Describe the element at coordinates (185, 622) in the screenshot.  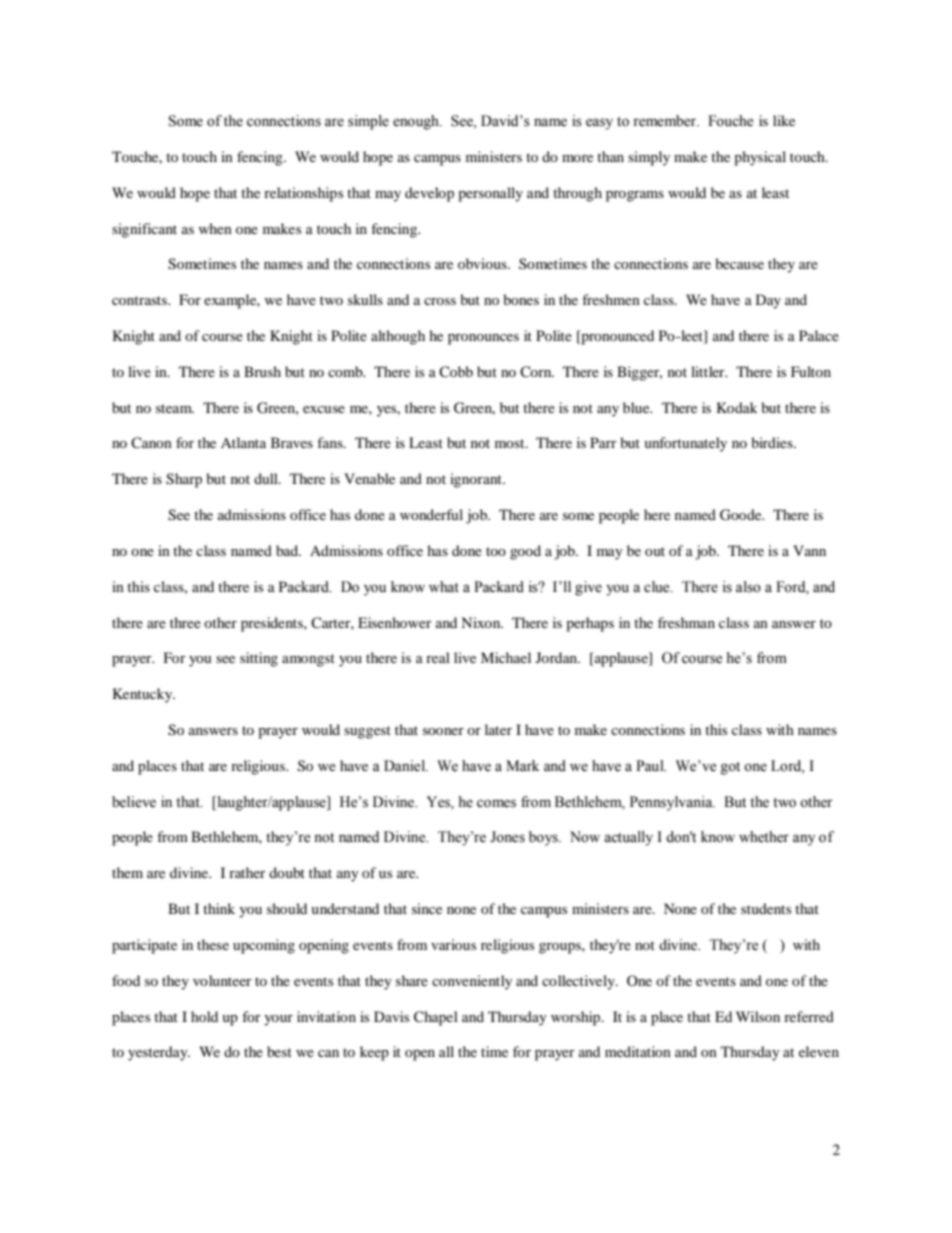
I see `three` at that location.
